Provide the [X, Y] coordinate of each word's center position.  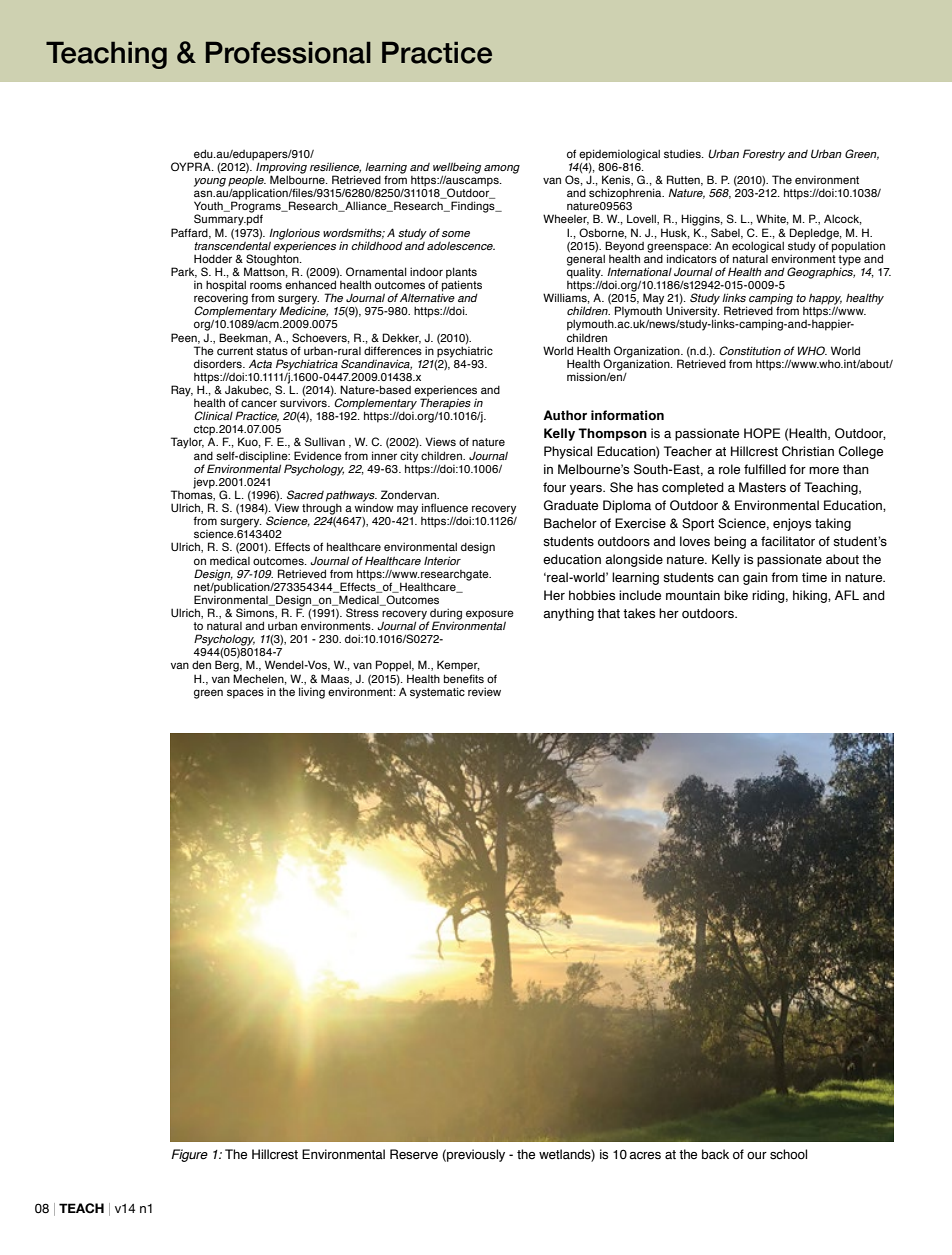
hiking [811, 596]
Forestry [764, 155]
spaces [245, 694]
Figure [189, 1155]
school [788, 1154]
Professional [288, 52]
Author [565, 415]
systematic [437, 693]
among [502, 169]
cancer [259, 403]
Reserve [414, 1154]
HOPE [762, 433]
